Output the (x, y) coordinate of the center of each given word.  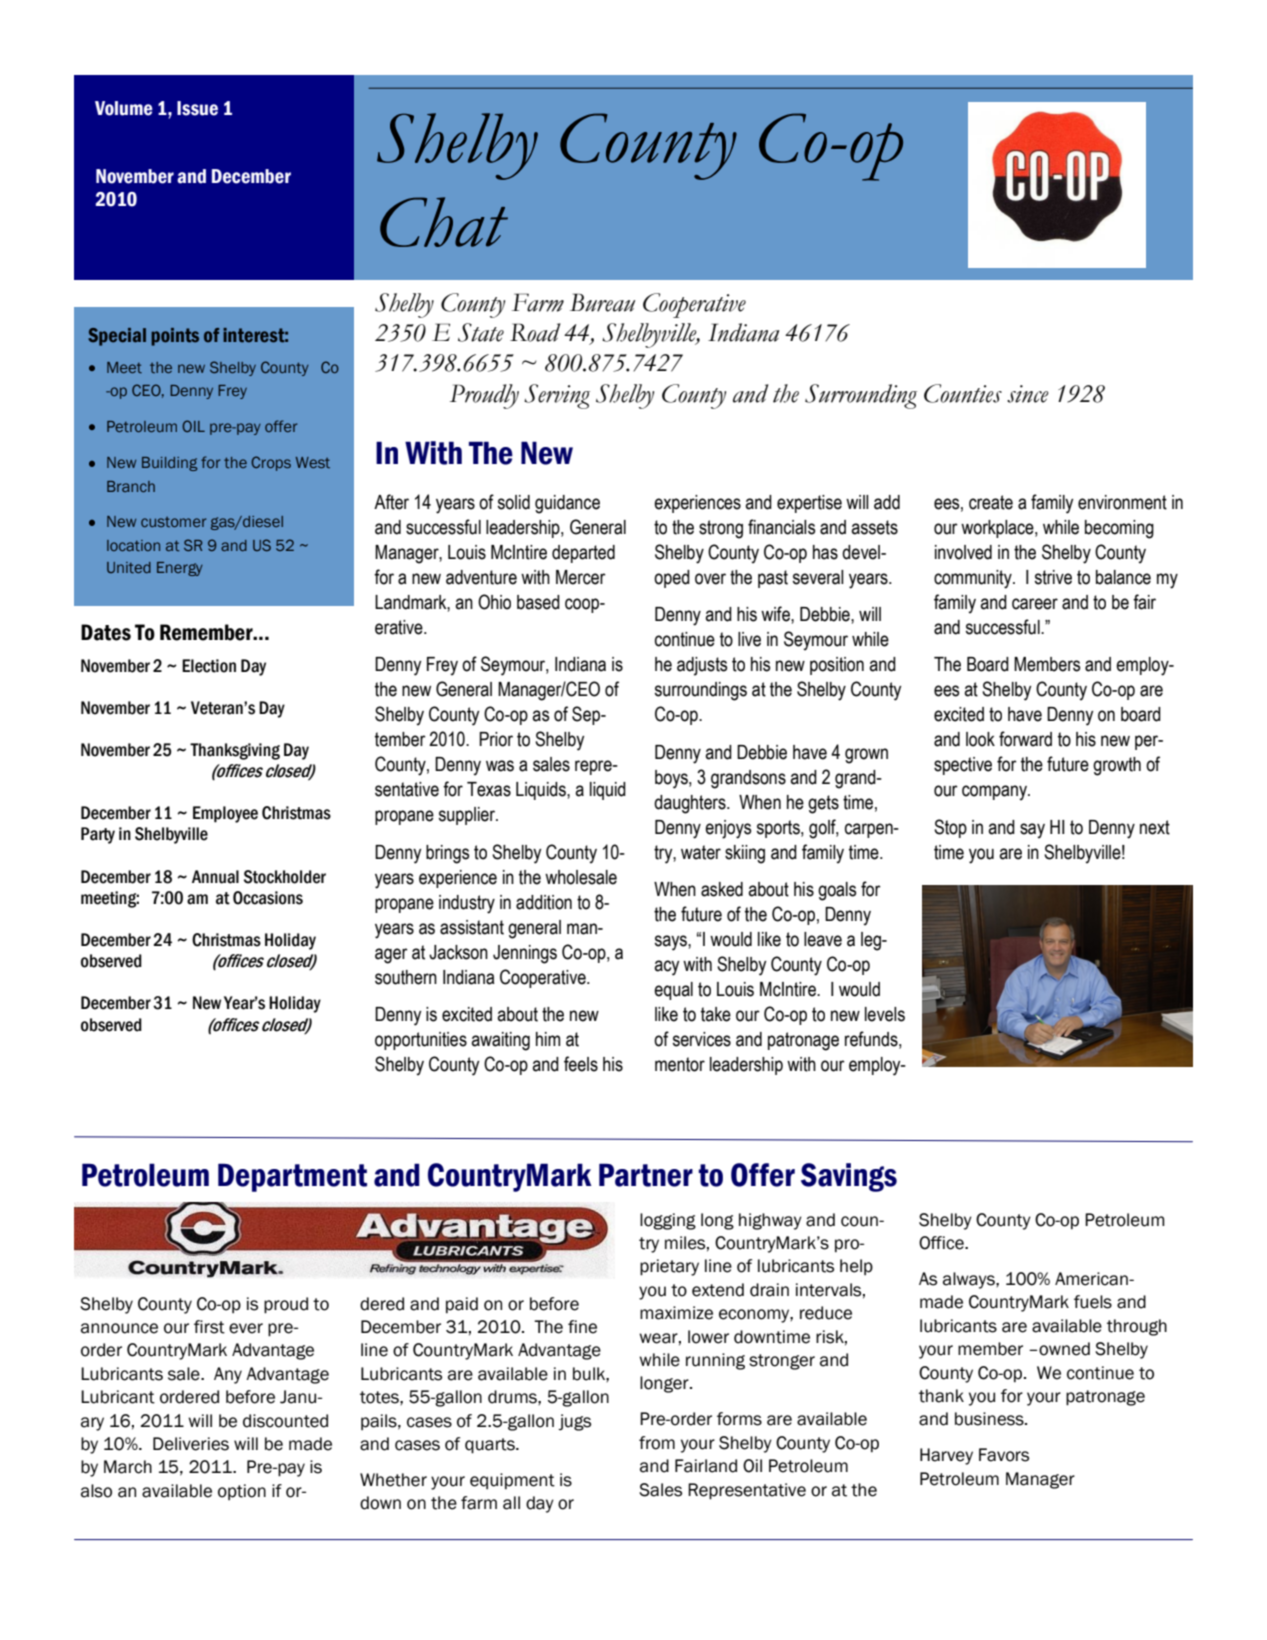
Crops (271, 463)
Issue (197, 108)
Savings (849, 1177)
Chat (444, 222)
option (242, 1492)
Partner (646, 1175)
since (1028, 394)
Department (292, 1177)
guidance (567, 504)
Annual (215, 877)
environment (1122, 502)
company (995, 793)
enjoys (728, 829)
